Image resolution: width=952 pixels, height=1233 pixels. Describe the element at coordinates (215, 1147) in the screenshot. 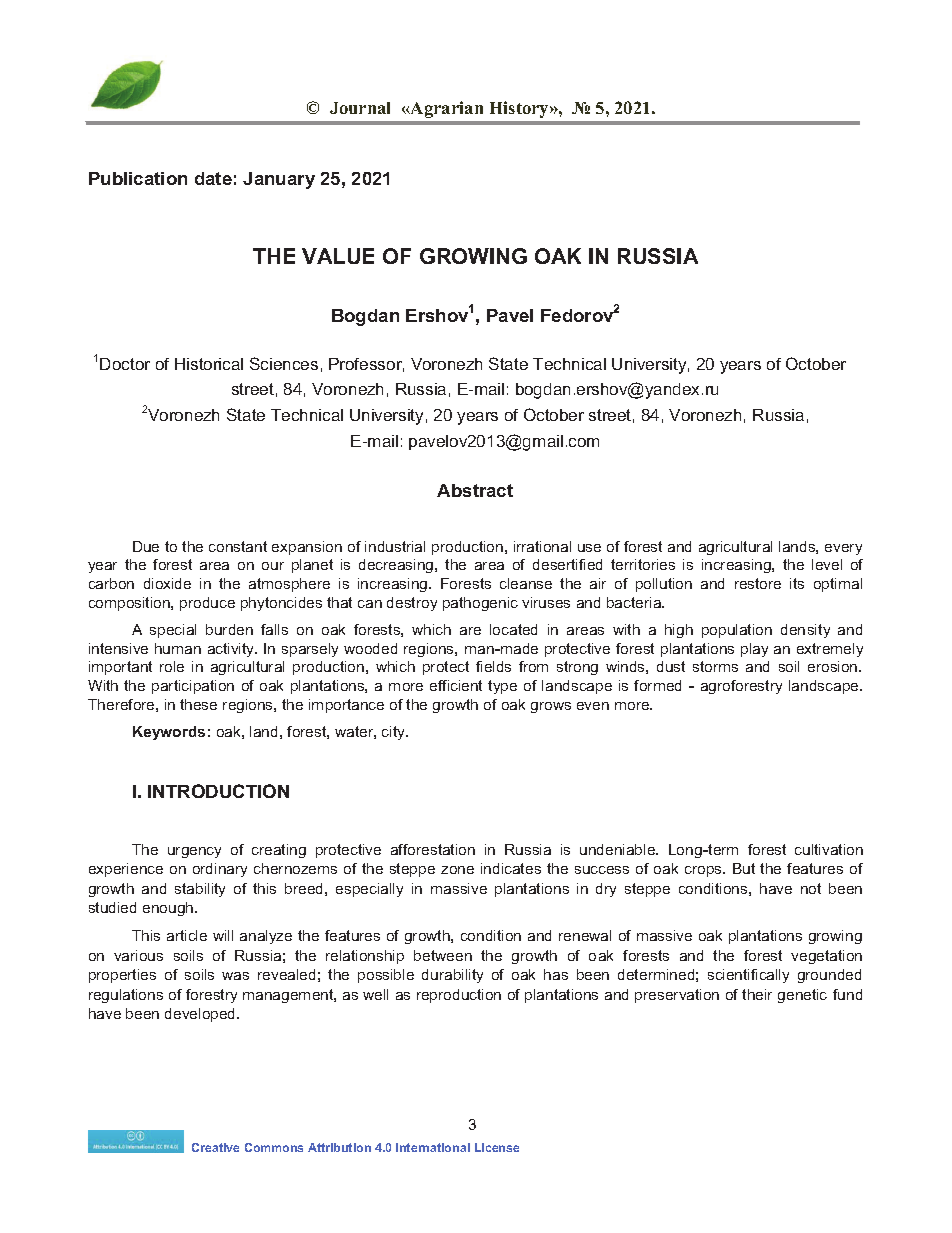

I see `Creative` at that location.
